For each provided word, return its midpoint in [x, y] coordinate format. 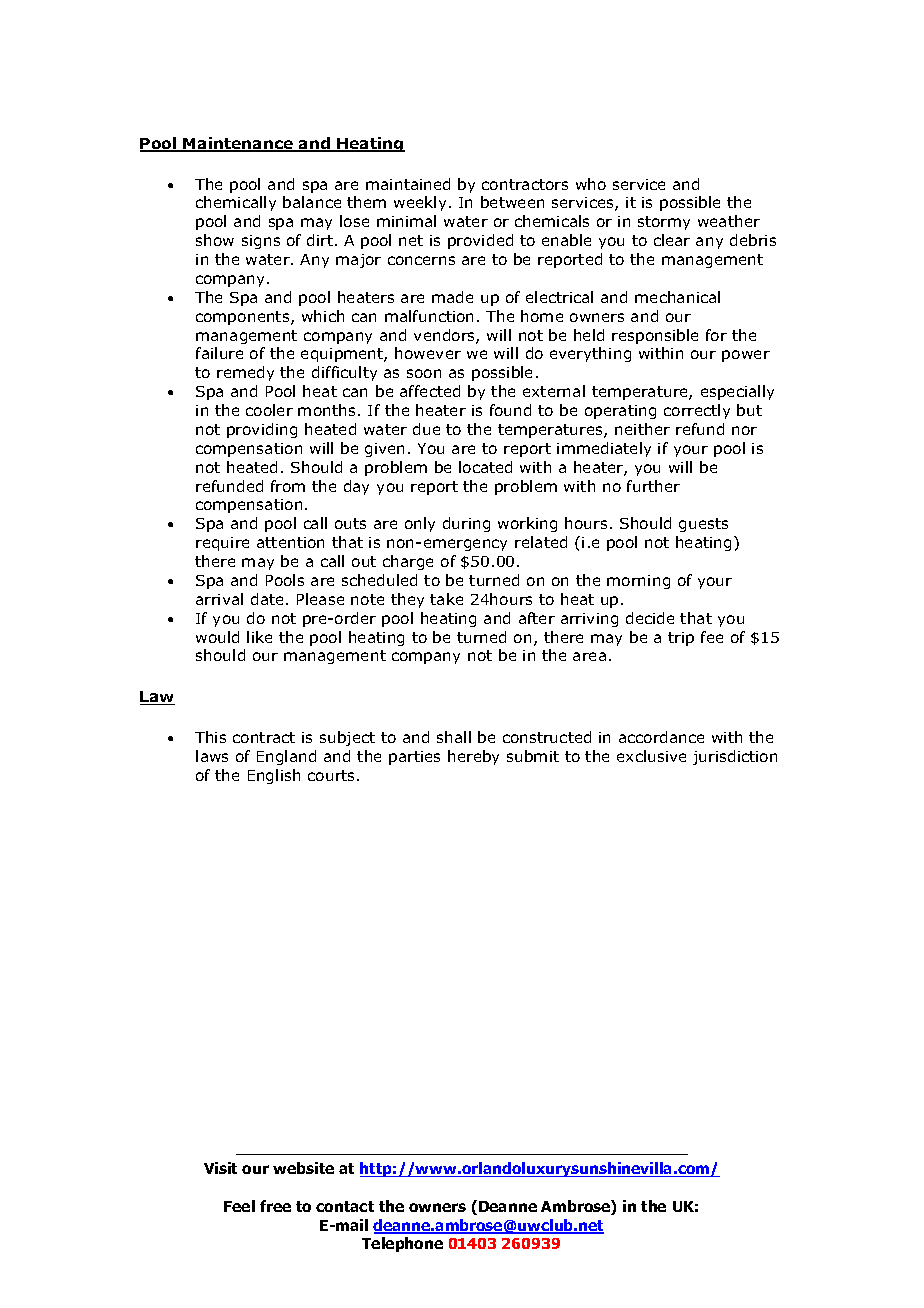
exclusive [651, 756]
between [512, 202]
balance [312, 202]
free [275, 1206]
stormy [664, 223]
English [274, 776]
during [466, 524]
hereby [473, 757]
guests [703, 525]
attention [290, 542]
